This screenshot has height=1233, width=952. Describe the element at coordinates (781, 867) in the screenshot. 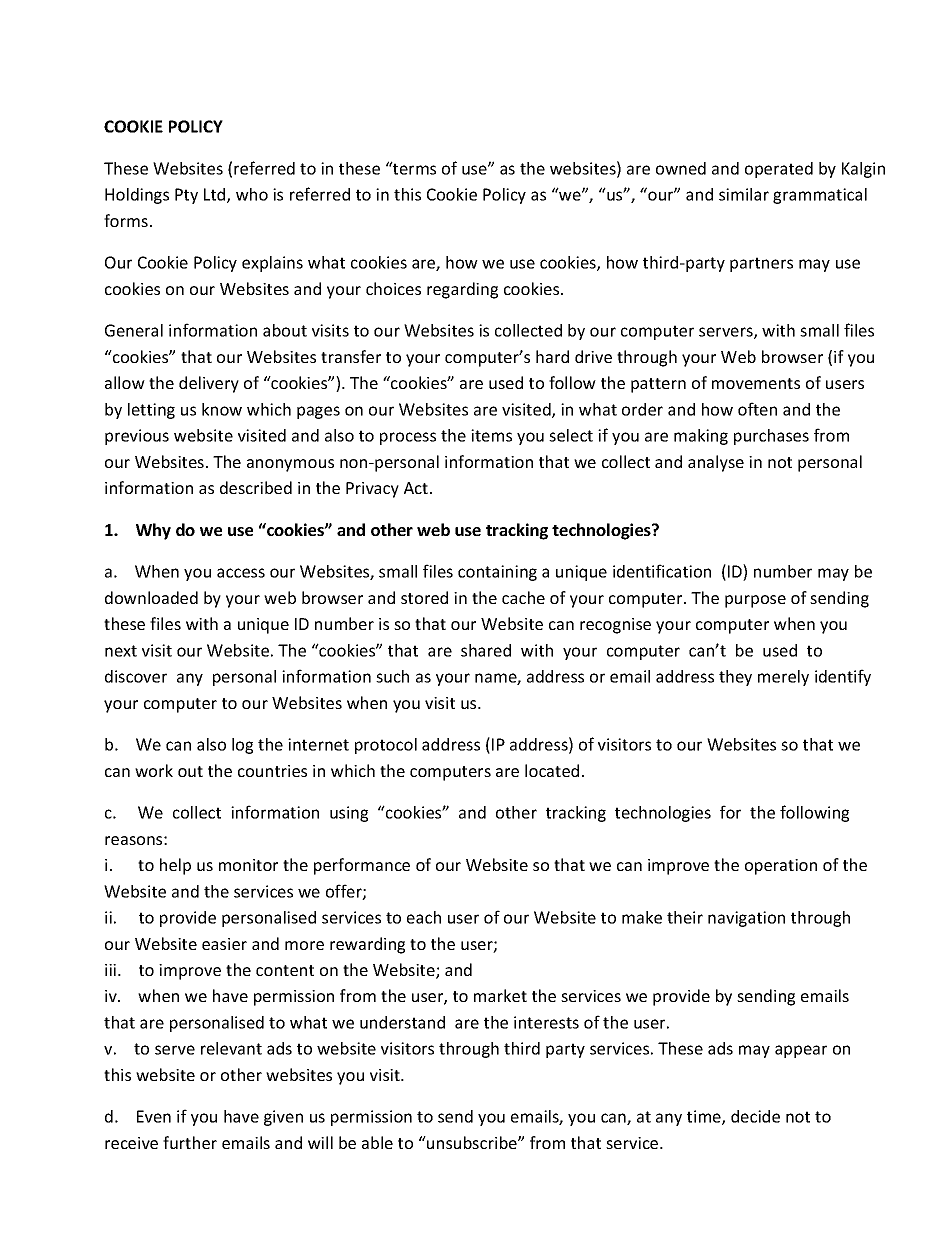

I see `operation` at that location.
